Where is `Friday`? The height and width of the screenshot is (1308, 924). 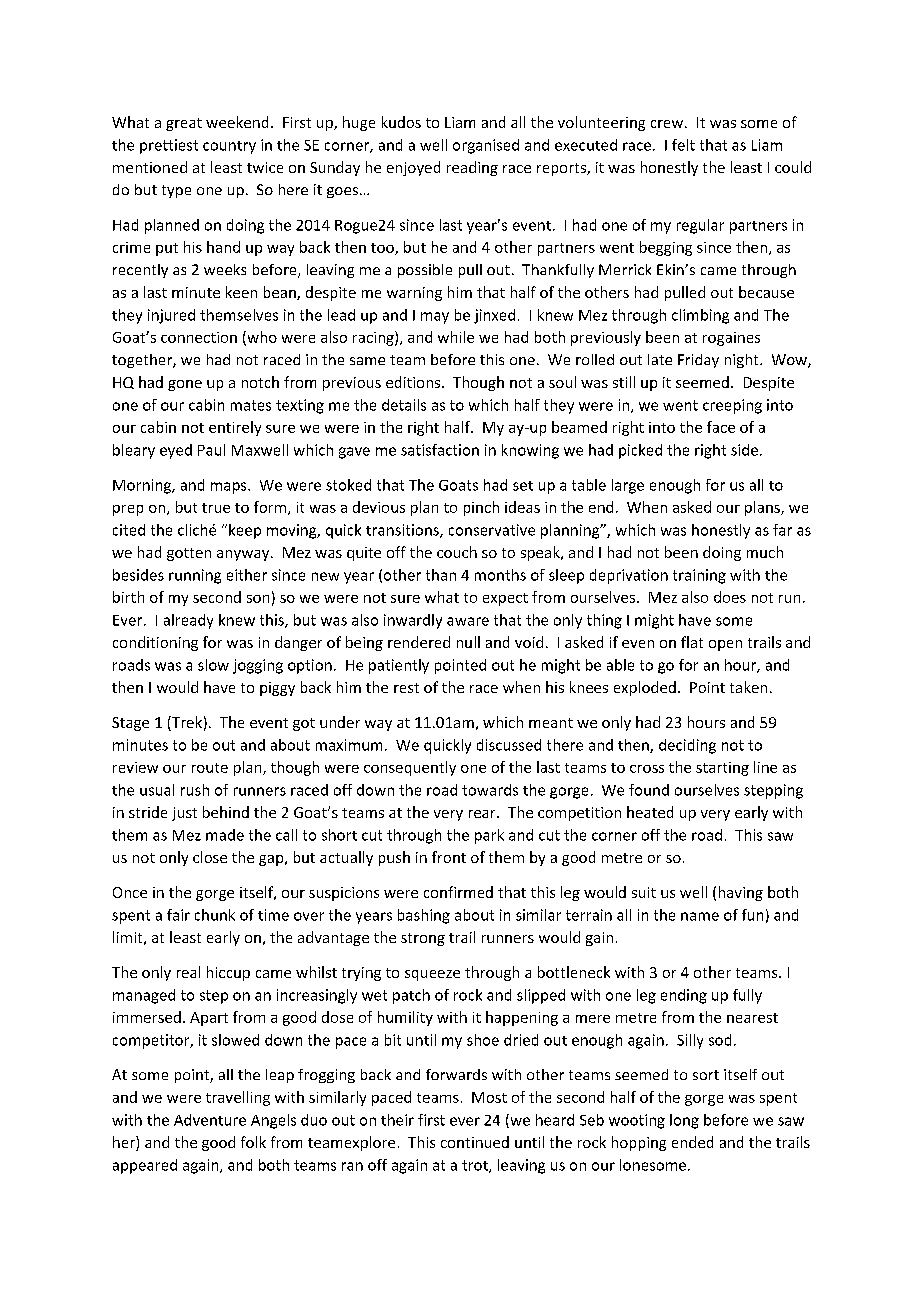 Friday is located at coordinates (698, 361).
